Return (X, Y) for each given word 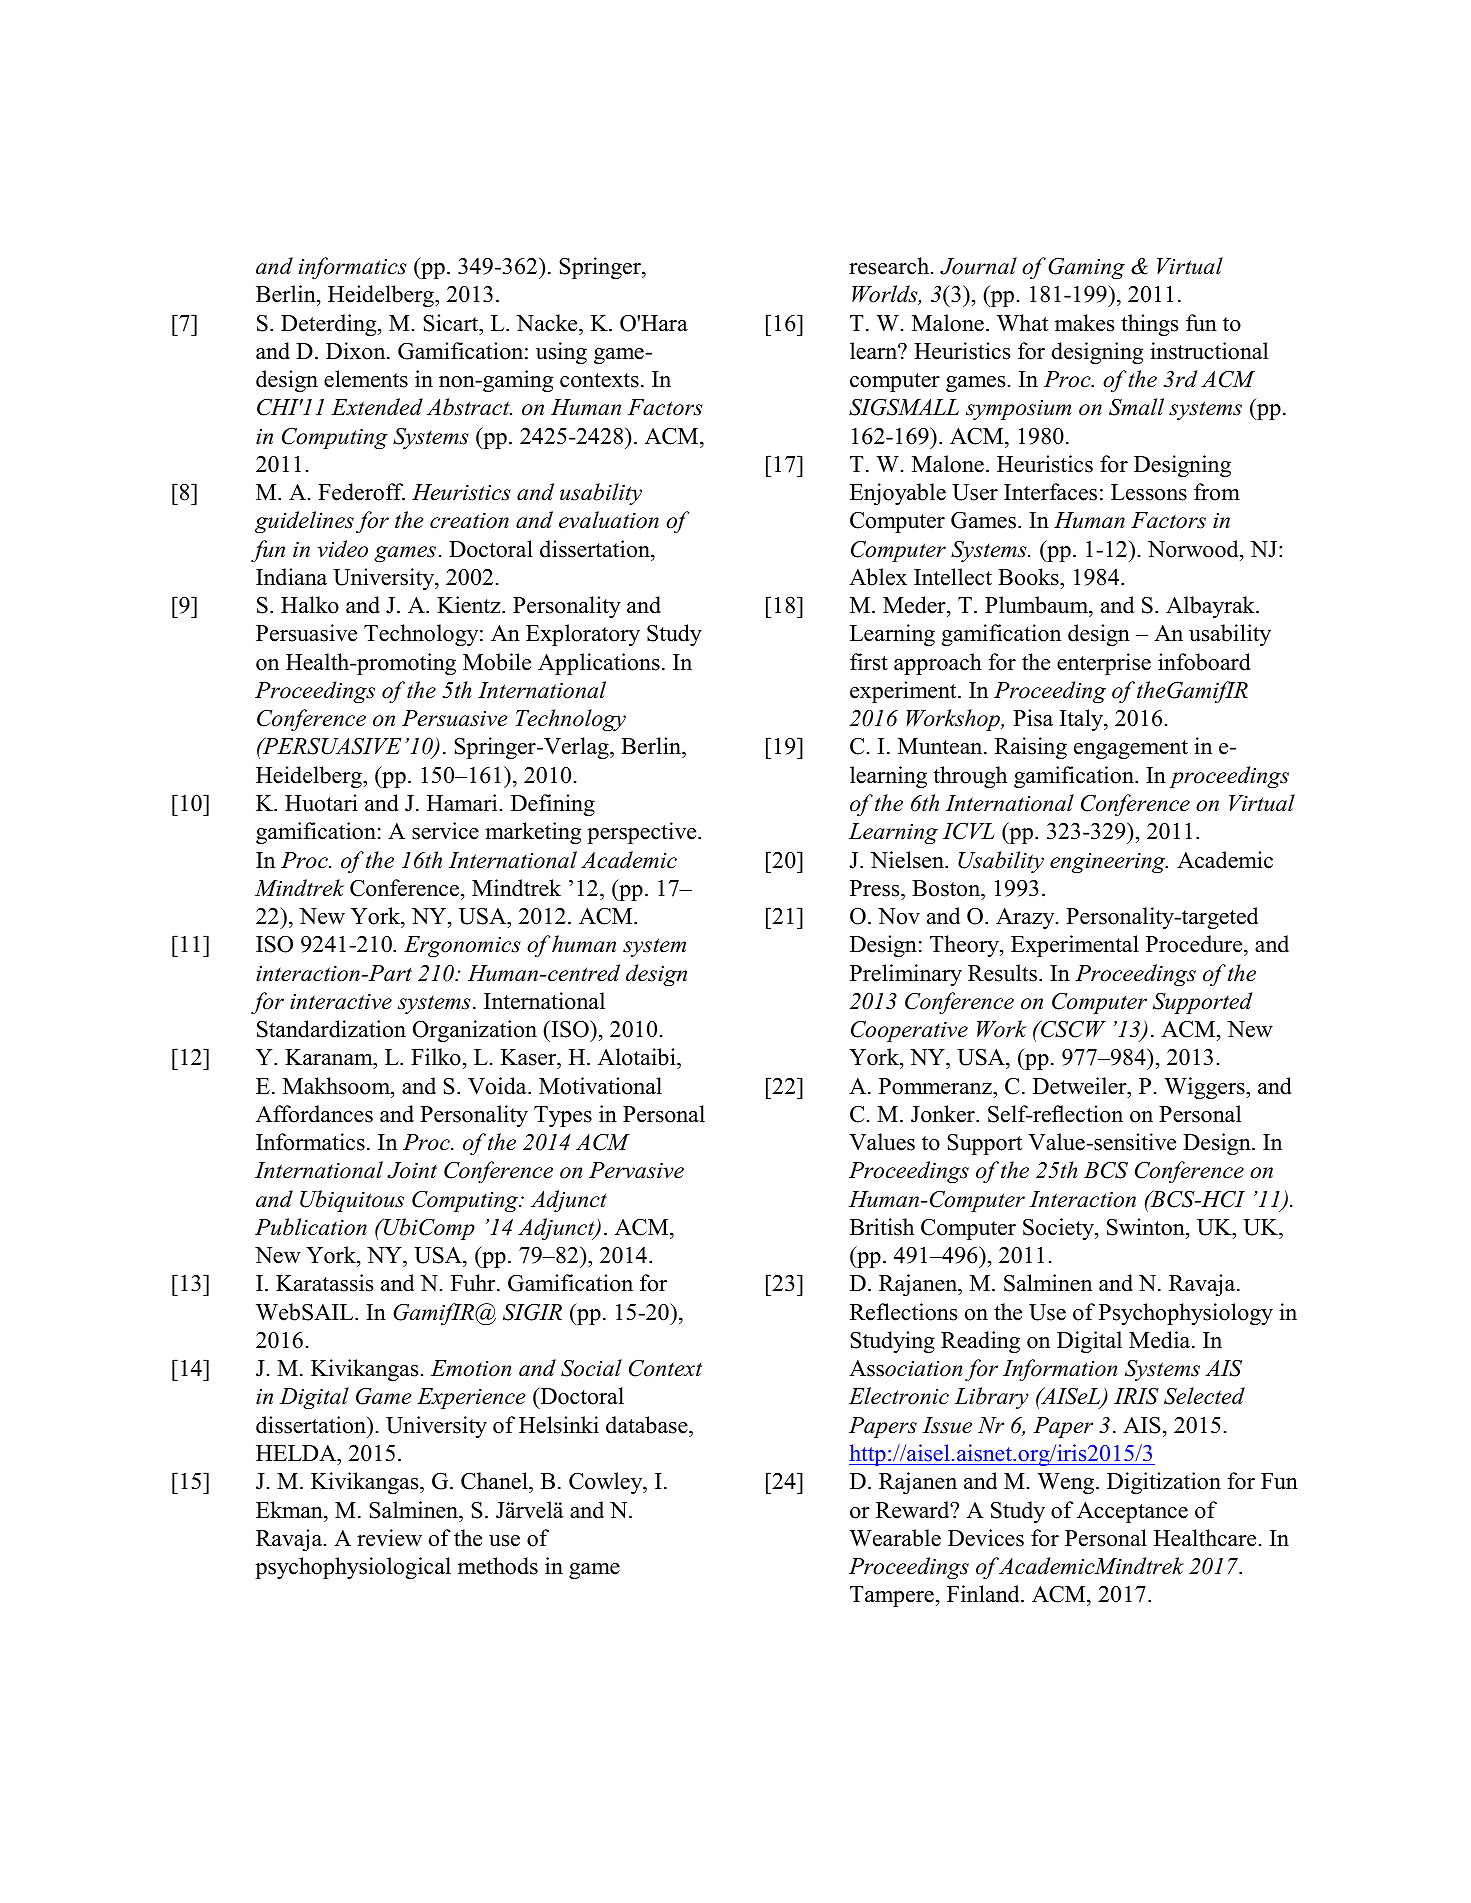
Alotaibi (638, 1058)
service (445, 831)
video (342, 549)
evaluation (609, 520)
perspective (643, 833)
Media (1161, 1340)
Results (1004, 973)
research (890, 266)
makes (1084, 323)
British (882, 1227)
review (389, 1538)
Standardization (331, 1029)
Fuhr (474, 1283)
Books (1029, 577)
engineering (1109, 863)
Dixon (357, 351)
